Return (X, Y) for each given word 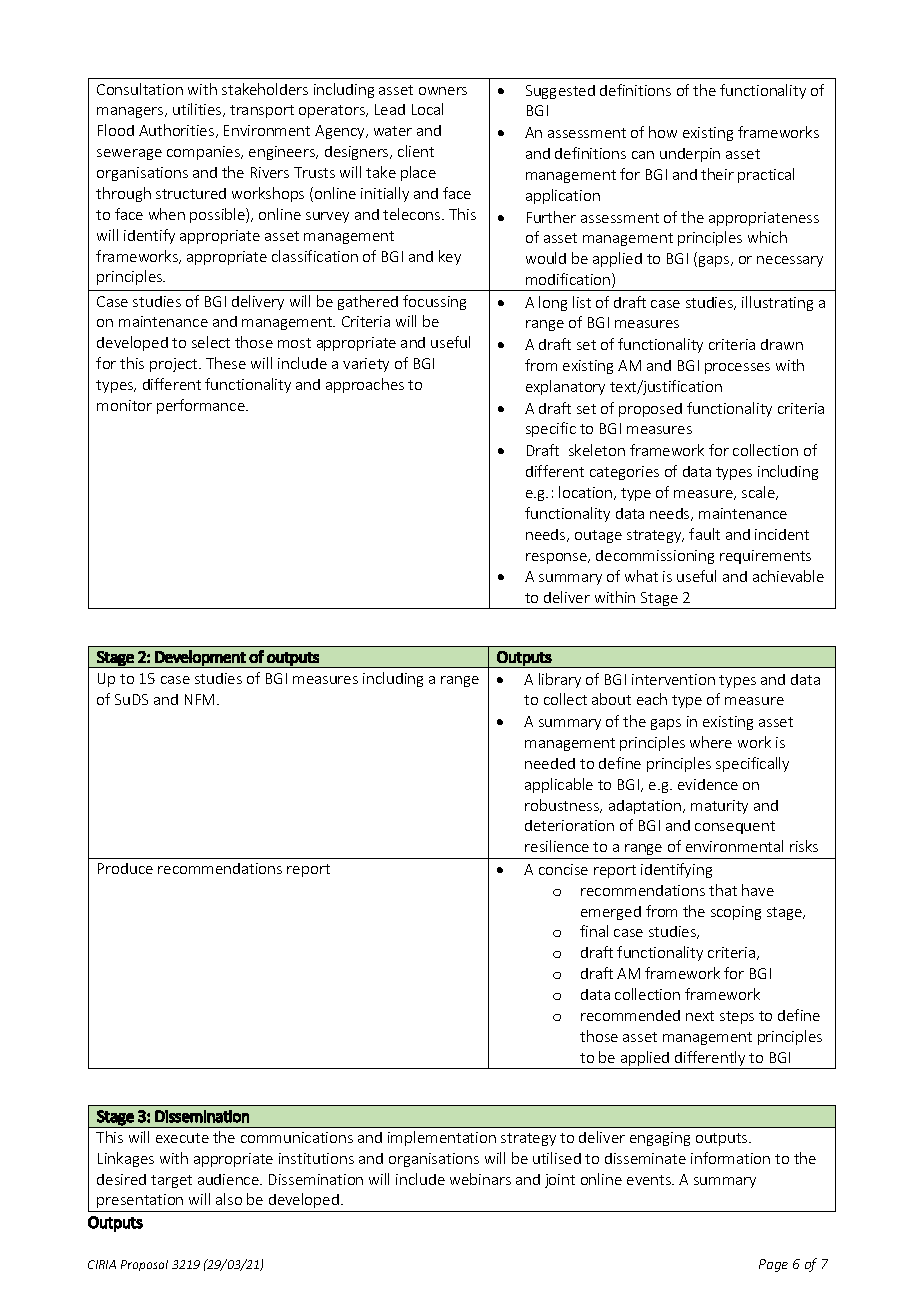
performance (202, 406)
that (723, 890)
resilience (557, 846)
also (229, 1199)
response (558, 558)
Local (427, 109)
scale (759, 493)
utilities (198, 110)
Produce (125, 868)
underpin (690, 155)
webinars (480, 1179)
